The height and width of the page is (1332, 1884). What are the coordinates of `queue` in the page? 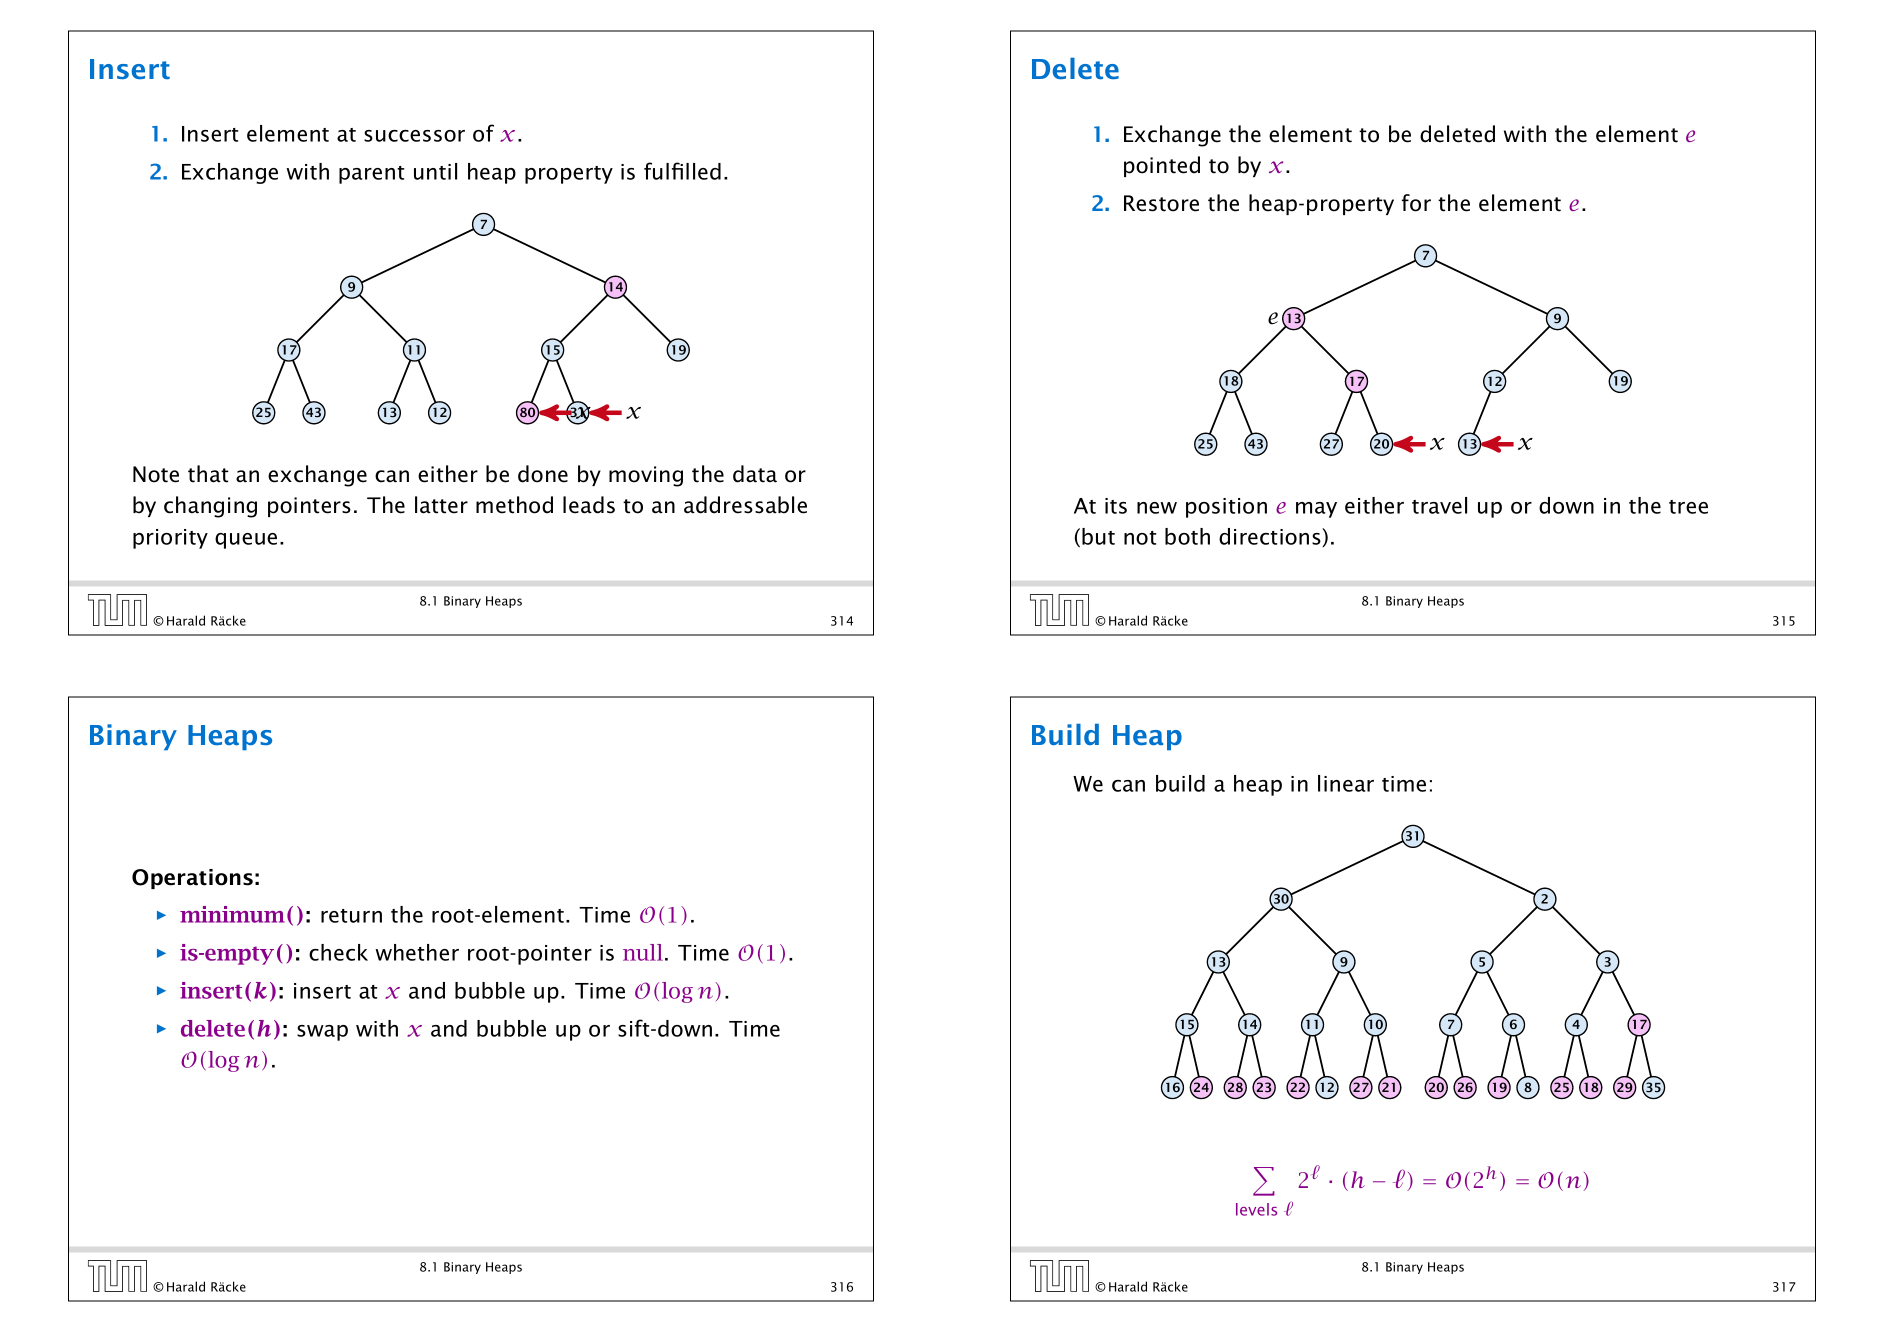 It's located at (246, 541).
